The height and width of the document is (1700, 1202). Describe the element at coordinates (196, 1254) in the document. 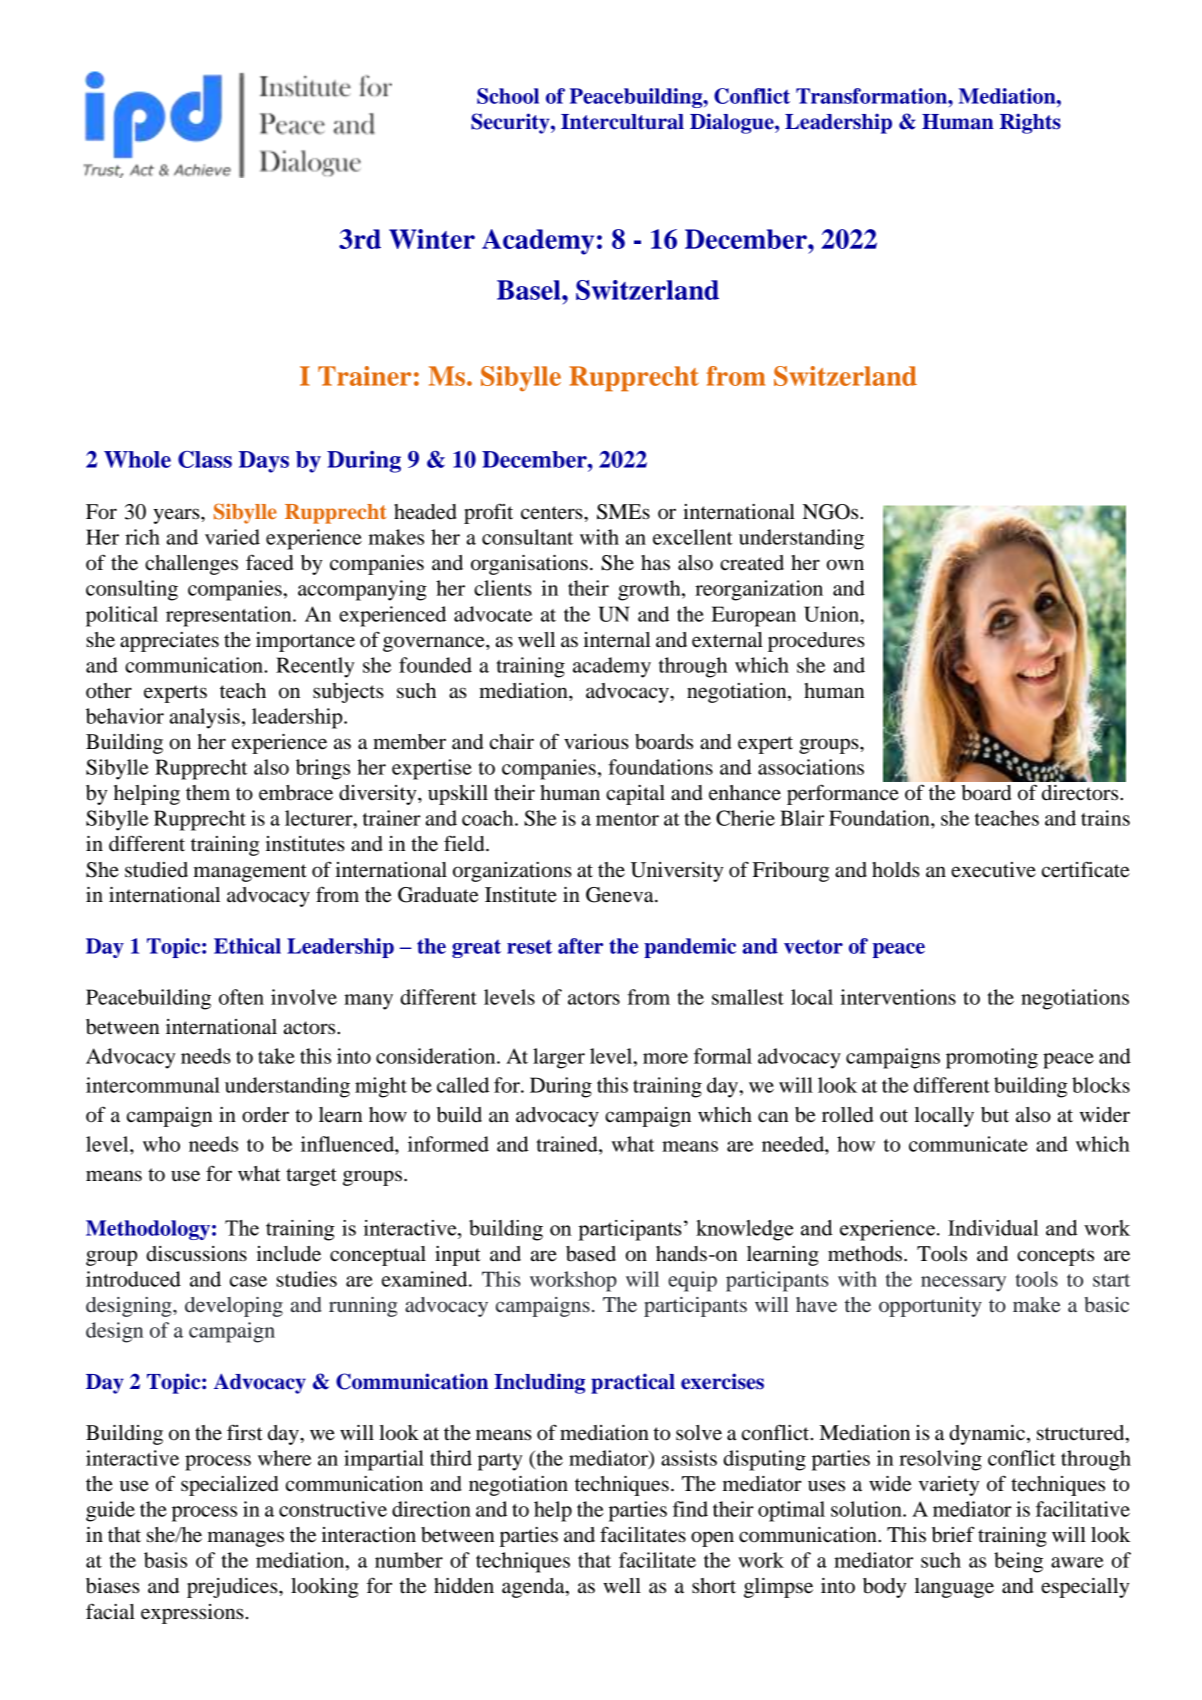

I see `discussions` at that location.
